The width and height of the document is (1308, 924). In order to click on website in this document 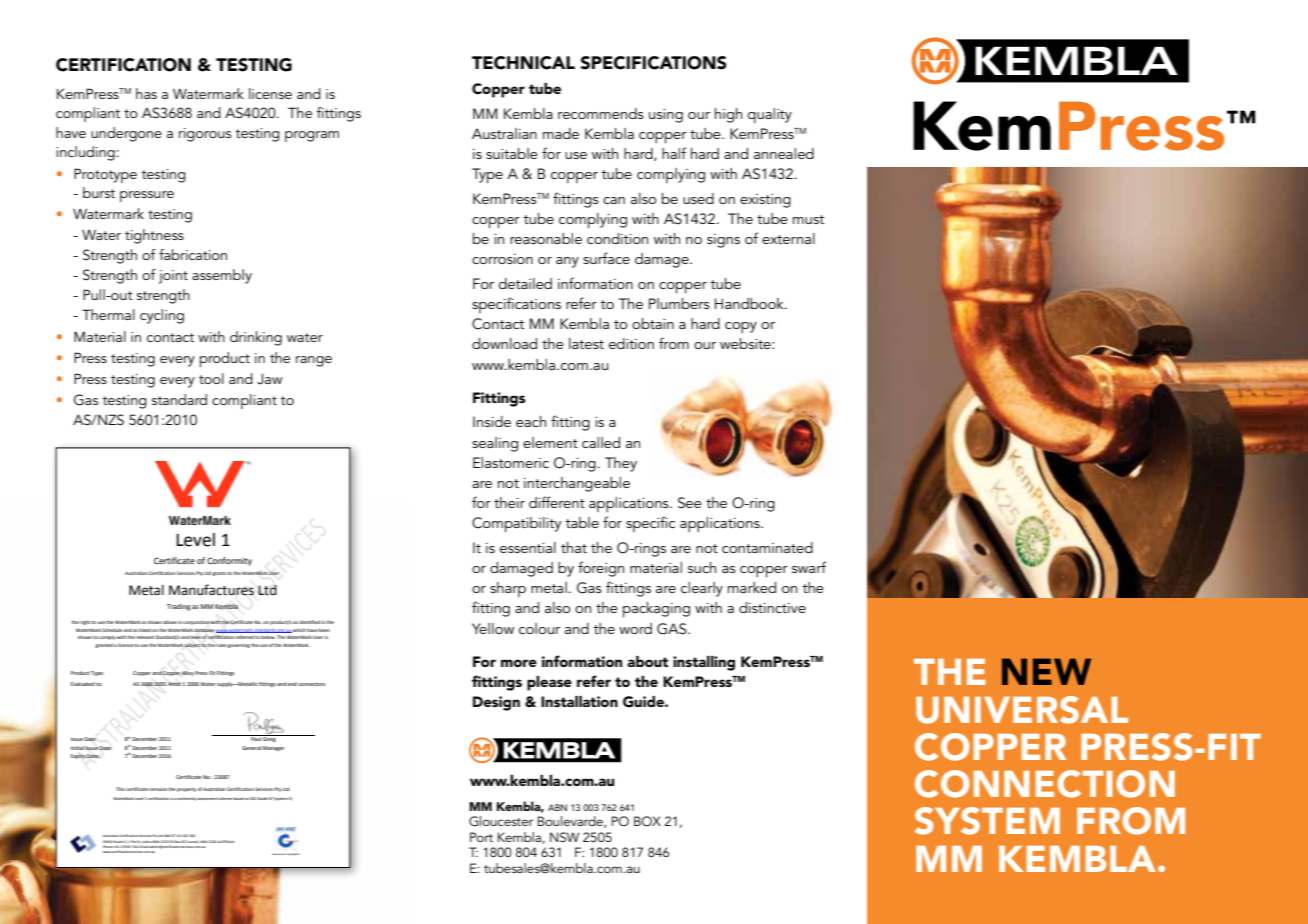, I will do `click(746, 343)`.
